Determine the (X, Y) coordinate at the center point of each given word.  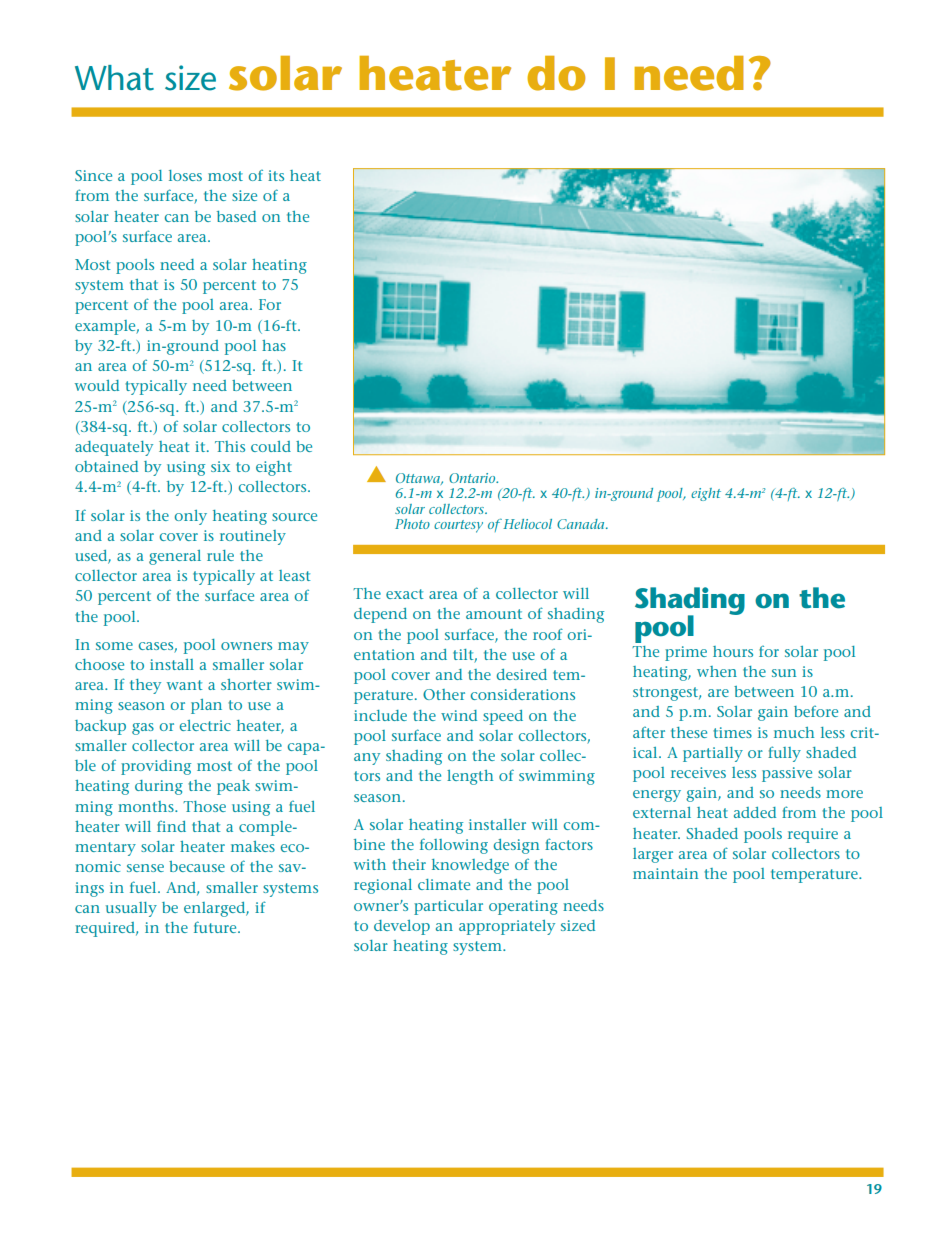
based (236, 216)
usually (131, 909)
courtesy (458, 526)
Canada (582, 524)
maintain (665, 873)
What (114, 78)
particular (448, 907)
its (276, 175)
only (191, 517)
